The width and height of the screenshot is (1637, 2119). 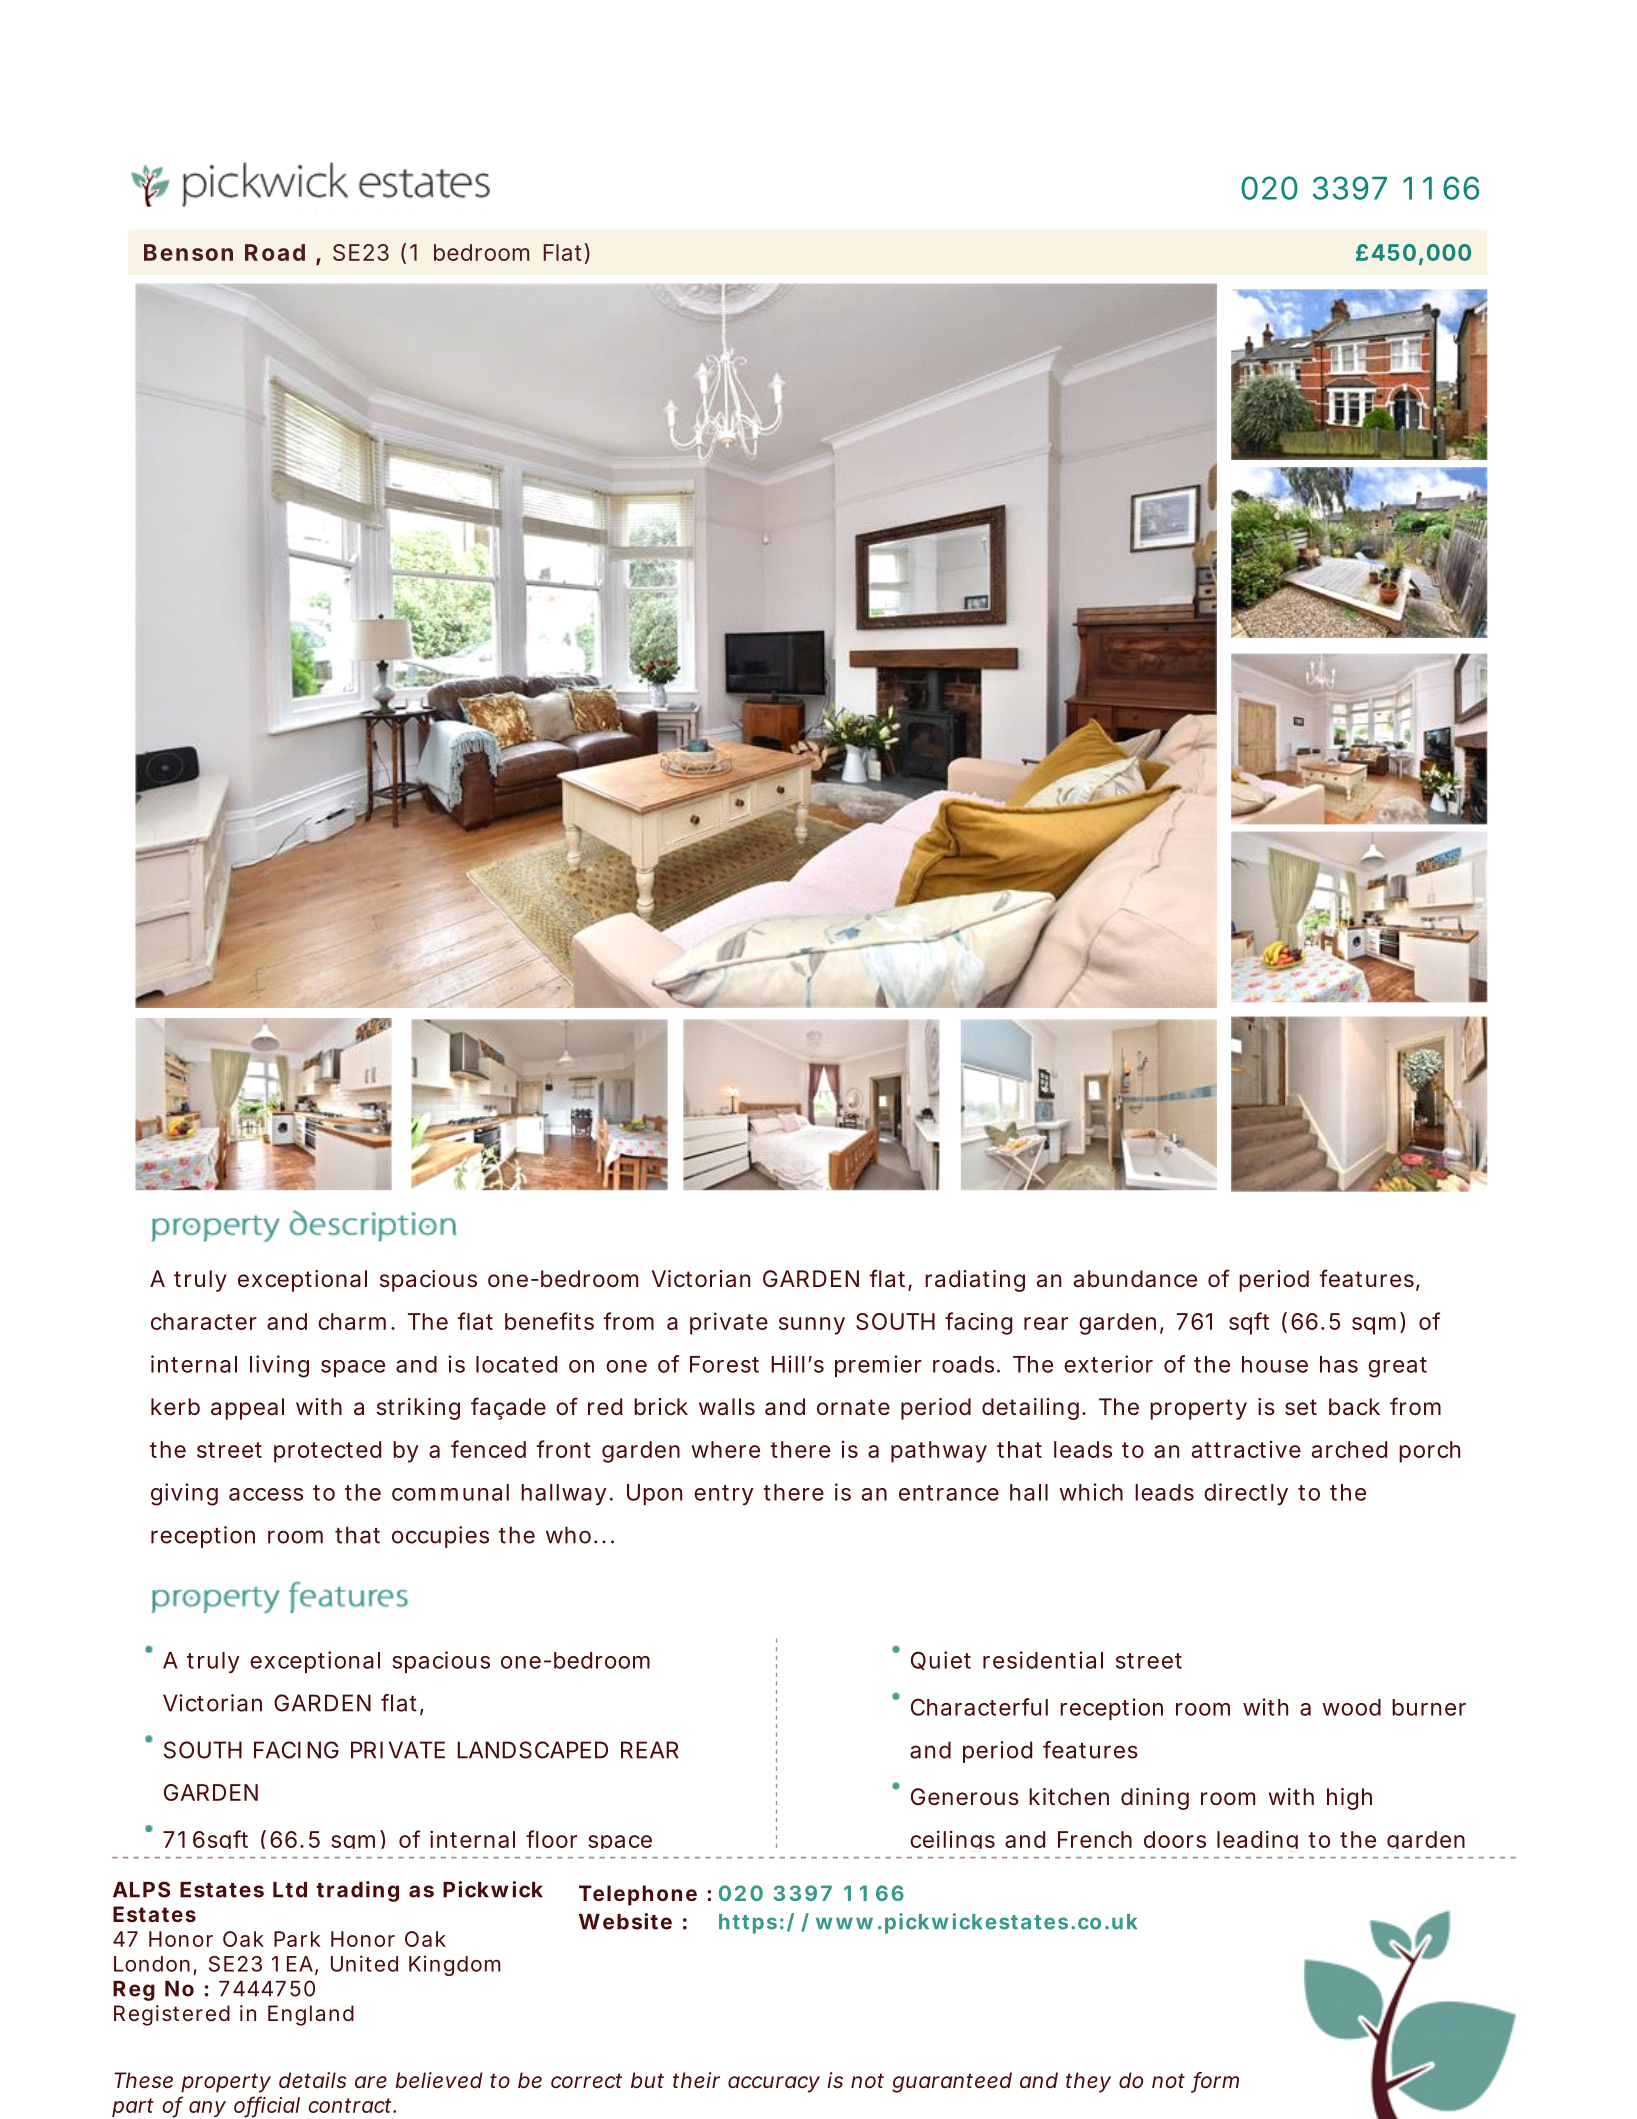 I want to click on abundance, so click(x=1135, y=1279).
